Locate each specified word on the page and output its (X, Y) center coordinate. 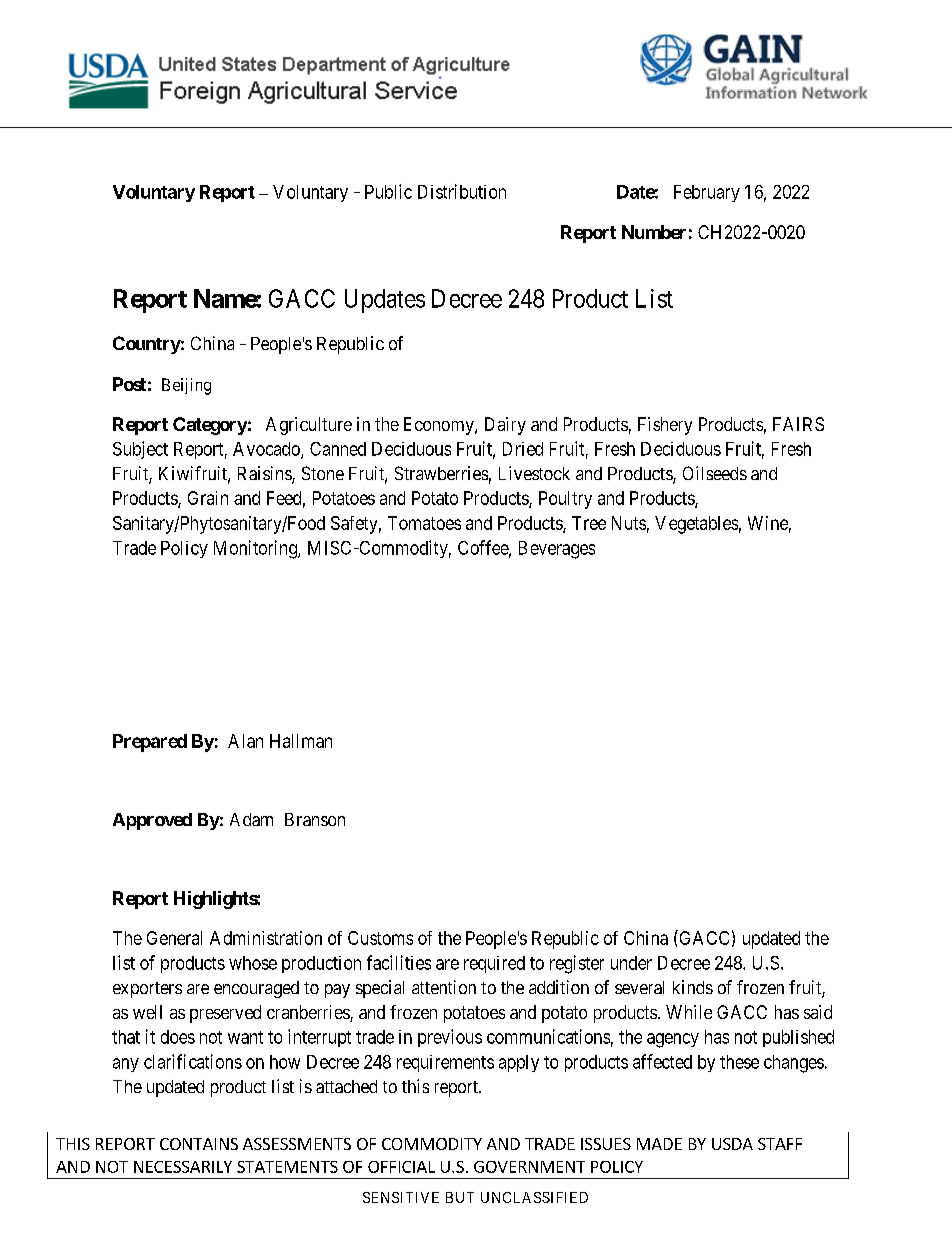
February (707, 193)
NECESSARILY (183, 1167)
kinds (693, 987)
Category (210, 426)
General (174, 938)
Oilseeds (715, 473)
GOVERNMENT (529, 1167)
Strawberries (441, 473)
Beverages (557, 550)
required (494, 964)
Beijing (186, 386)
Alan (245, 741)
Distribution (462, 191)
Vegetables (696, 525)
